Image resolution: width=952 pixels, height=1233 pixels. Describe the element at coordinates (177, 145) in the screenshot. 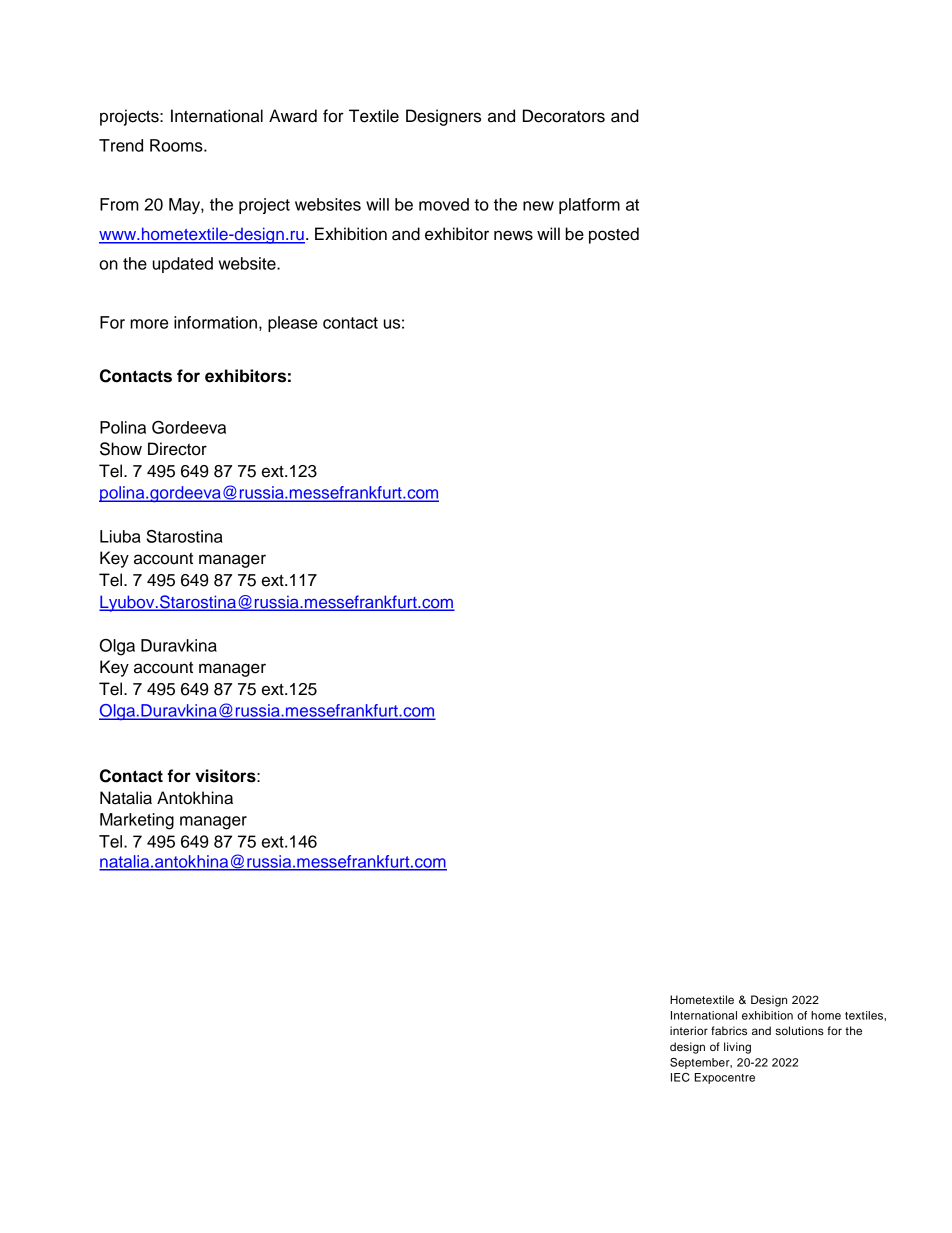

I see `Rooms` at that location.
